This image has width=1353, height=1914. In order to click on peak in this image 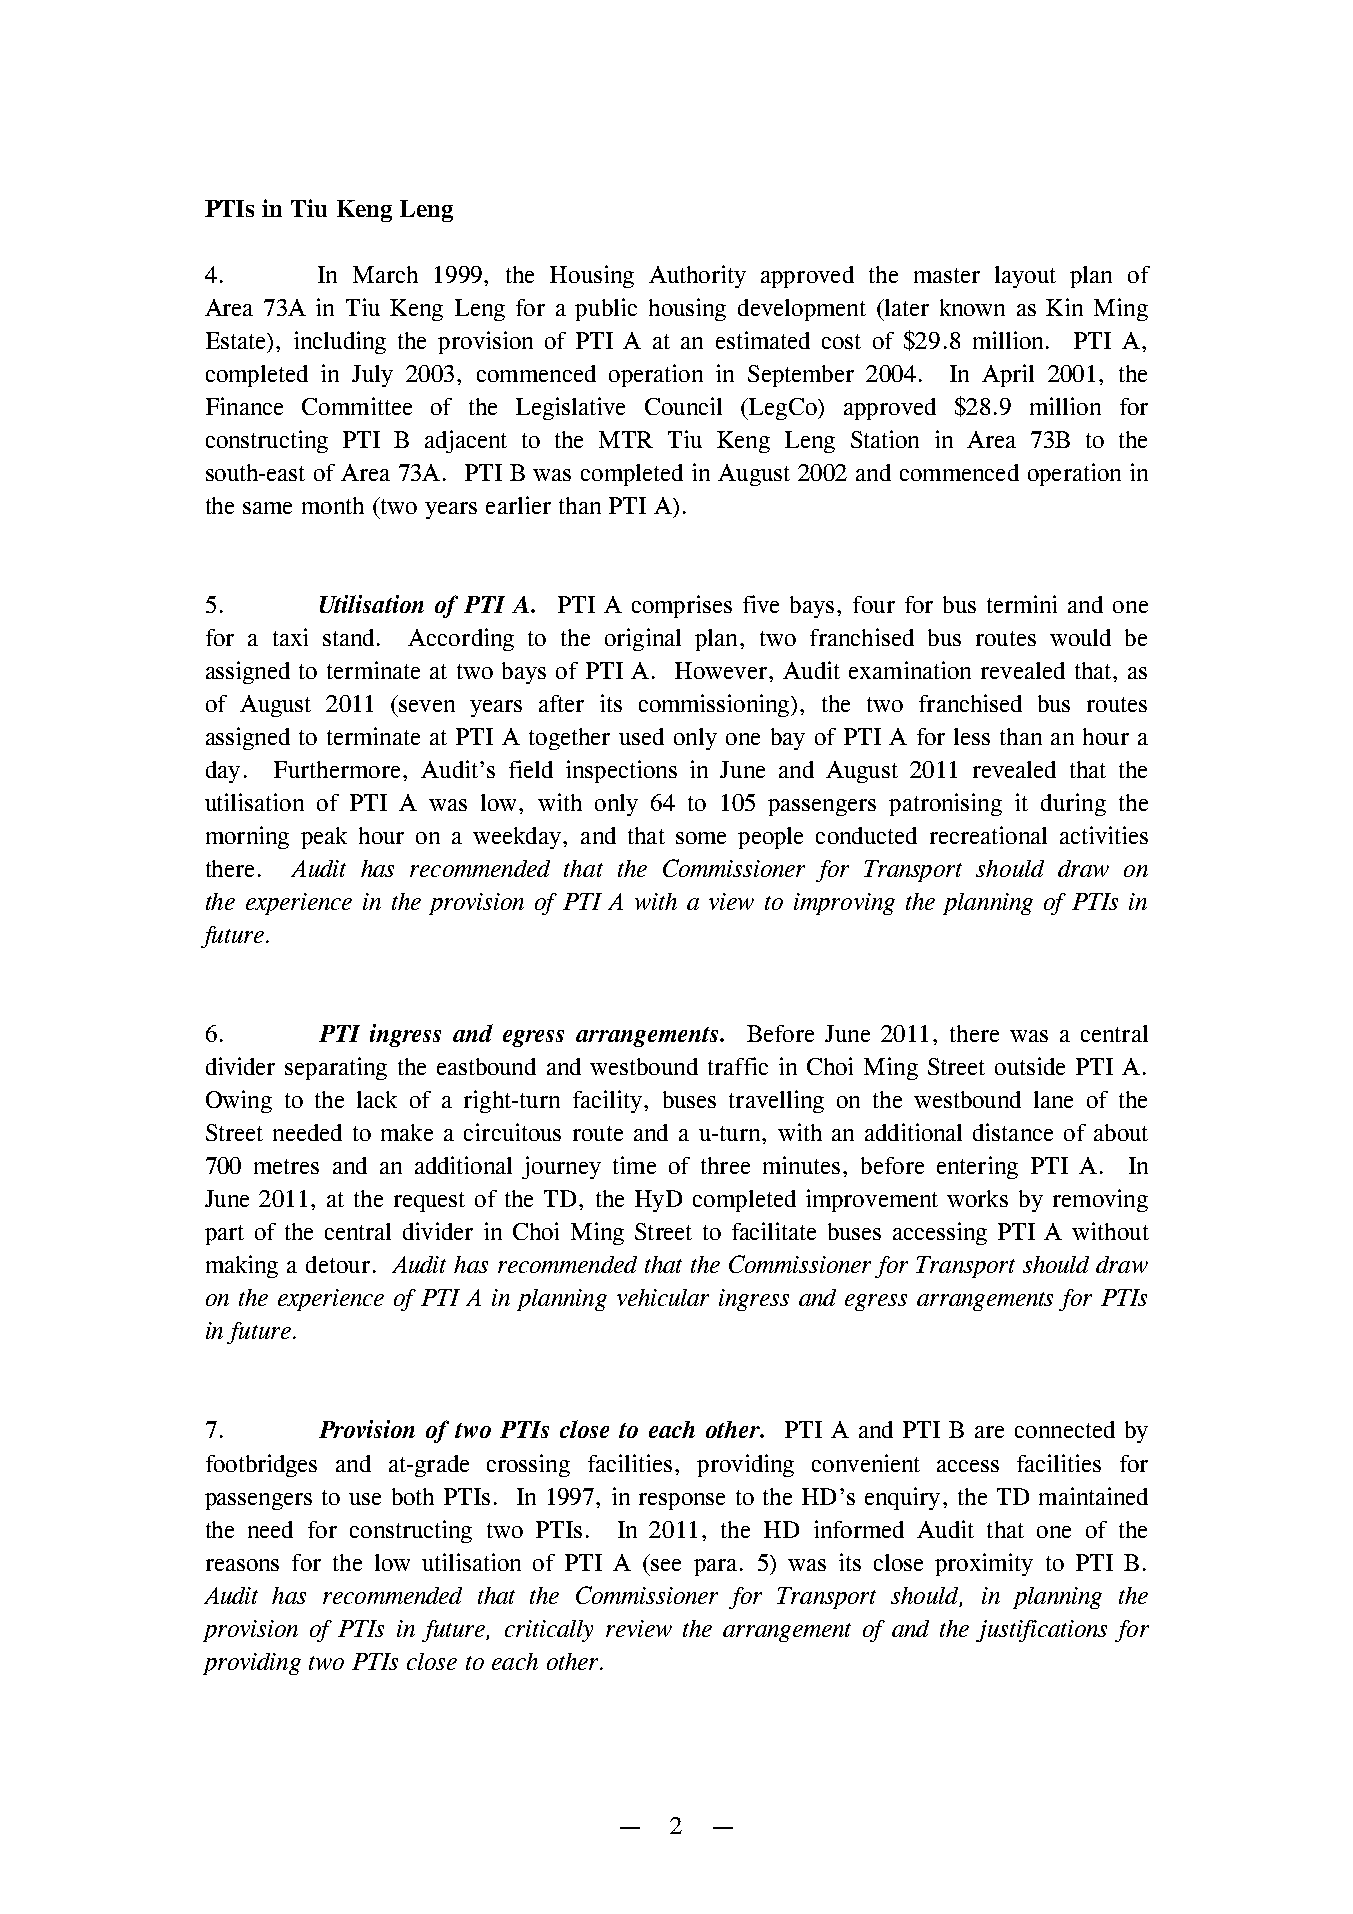, I will do `click(324, 838)`.
